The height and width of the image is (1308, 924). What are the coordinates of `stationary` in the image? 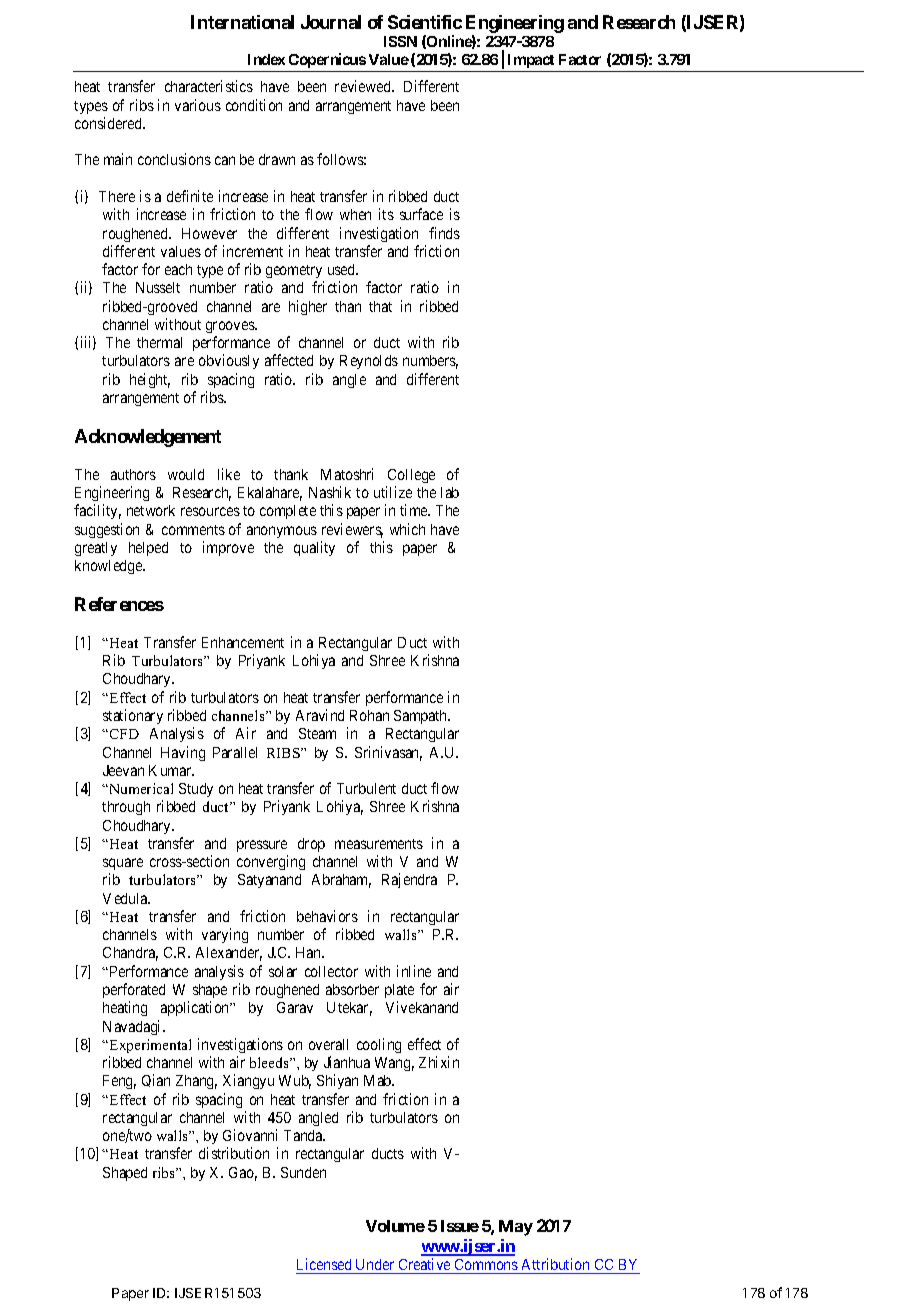 It's located at (133, 716).
